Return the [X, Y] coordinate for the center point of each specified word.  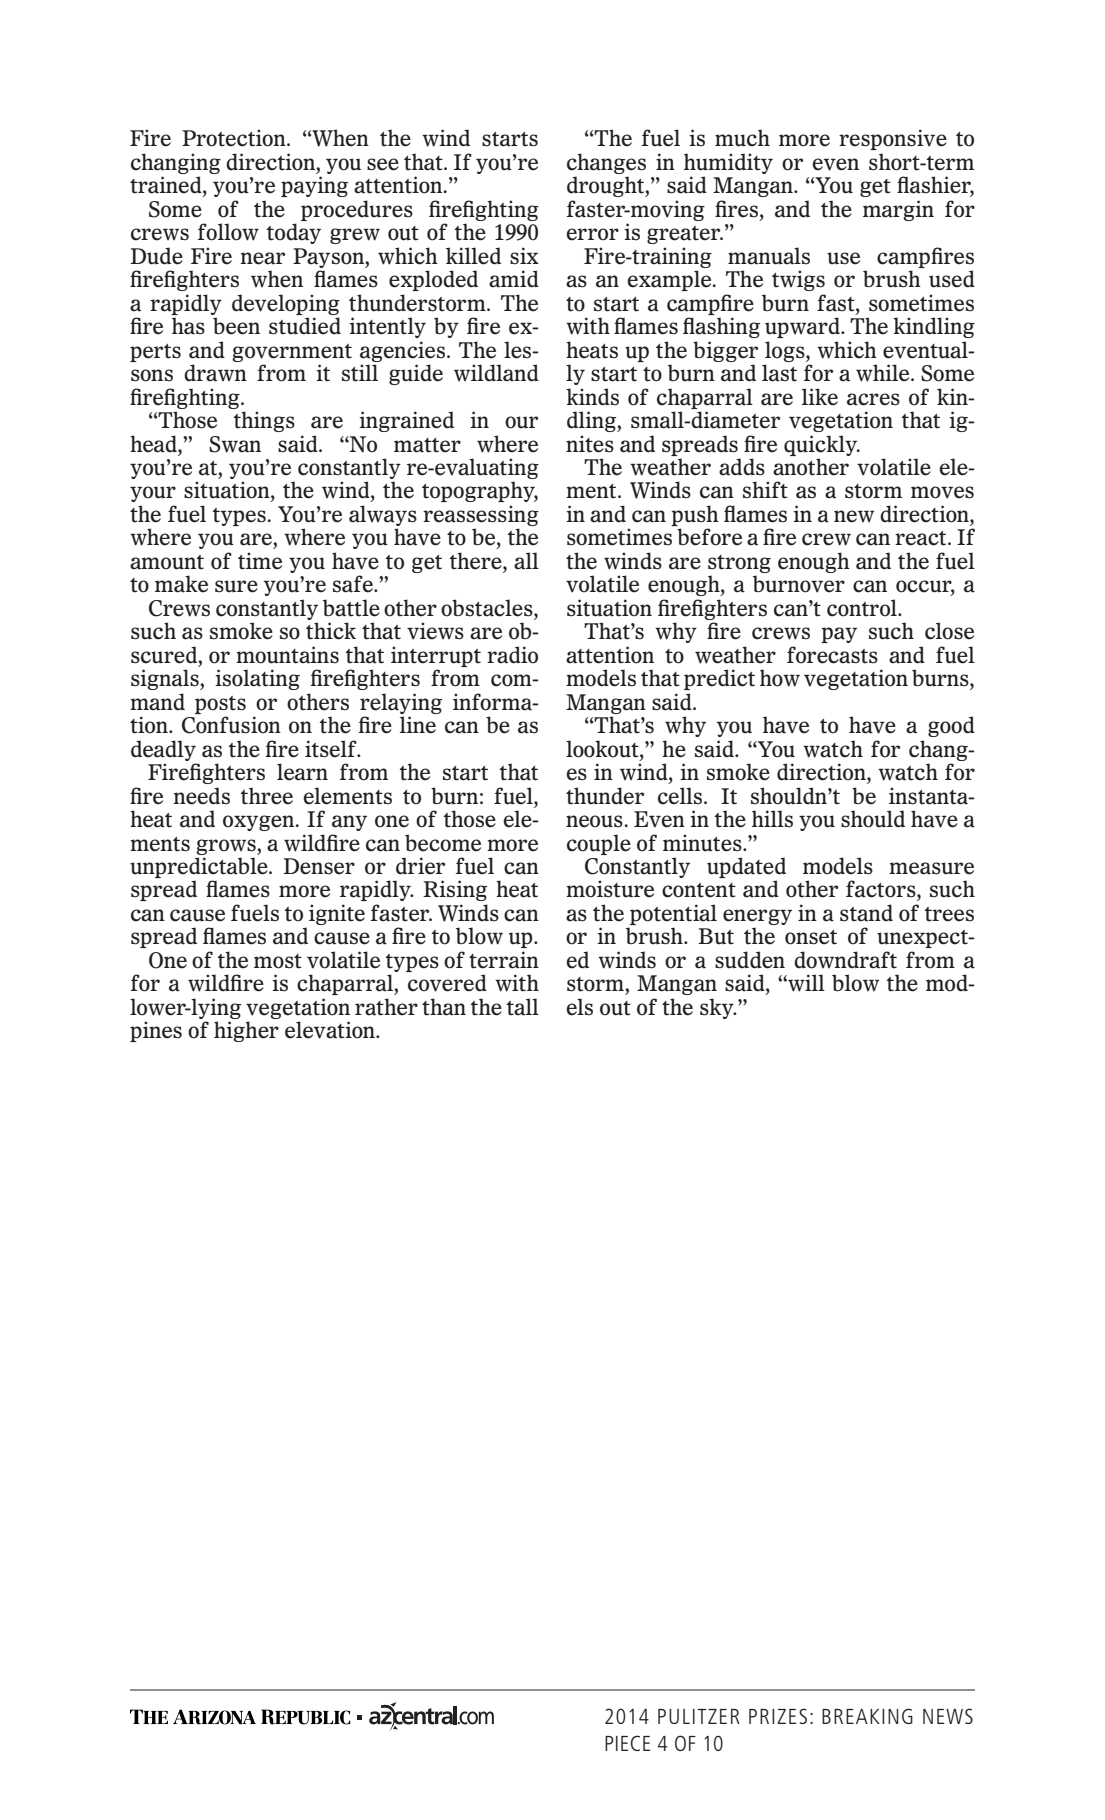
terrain [504, 960]
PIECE [627, 1743]
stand [866, 913]
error [592, 234]
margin [898, 210]
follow [228, 232]
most [278, 961]
